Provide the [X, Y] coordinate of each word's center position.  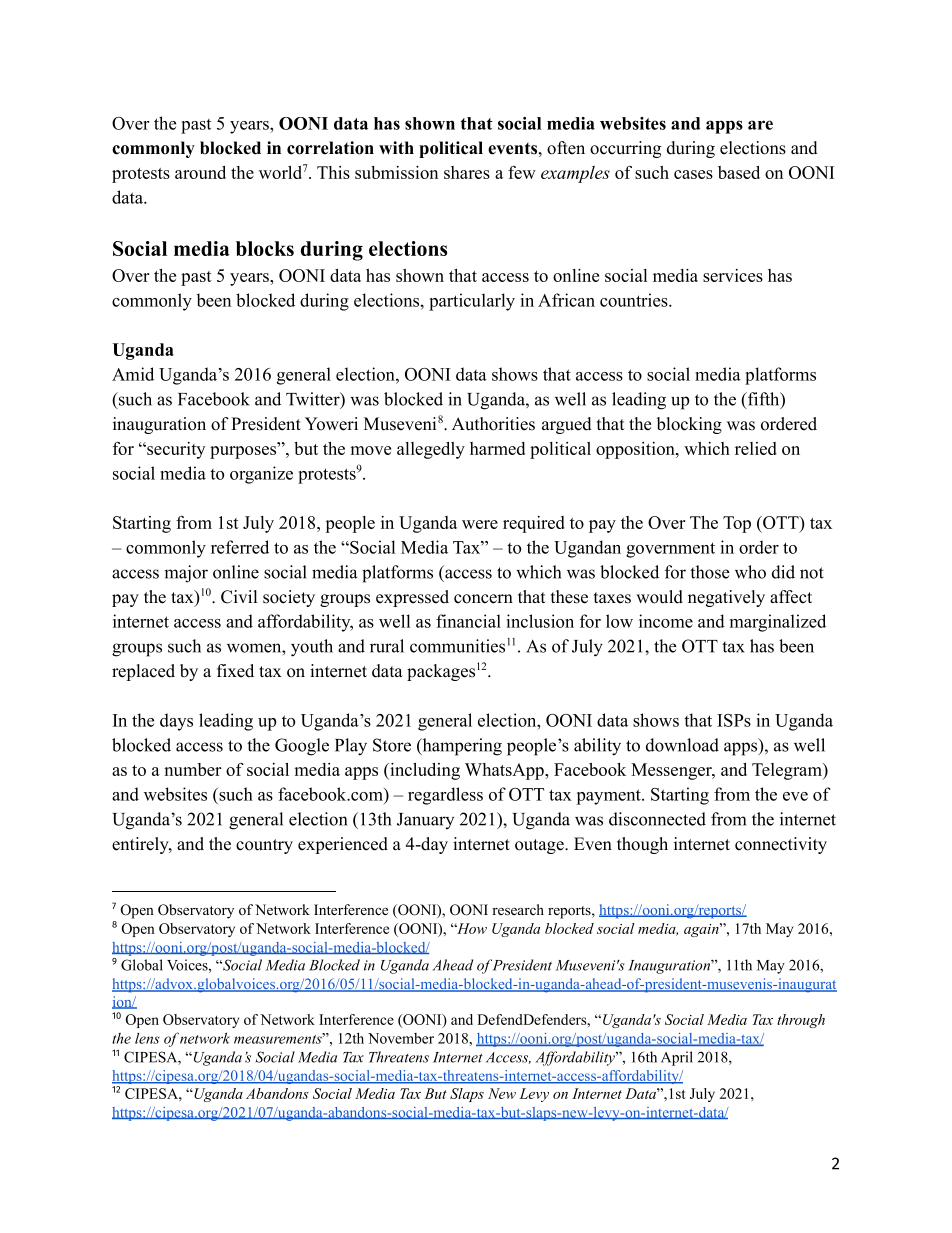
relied [756, 448]
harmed [497, 448]
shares [467, 172]
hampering [461, 747]
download [682, 745]
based [739, 172]
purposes [244, 452]
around [200, 172]
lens [147, 1038]
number [193, 769]
